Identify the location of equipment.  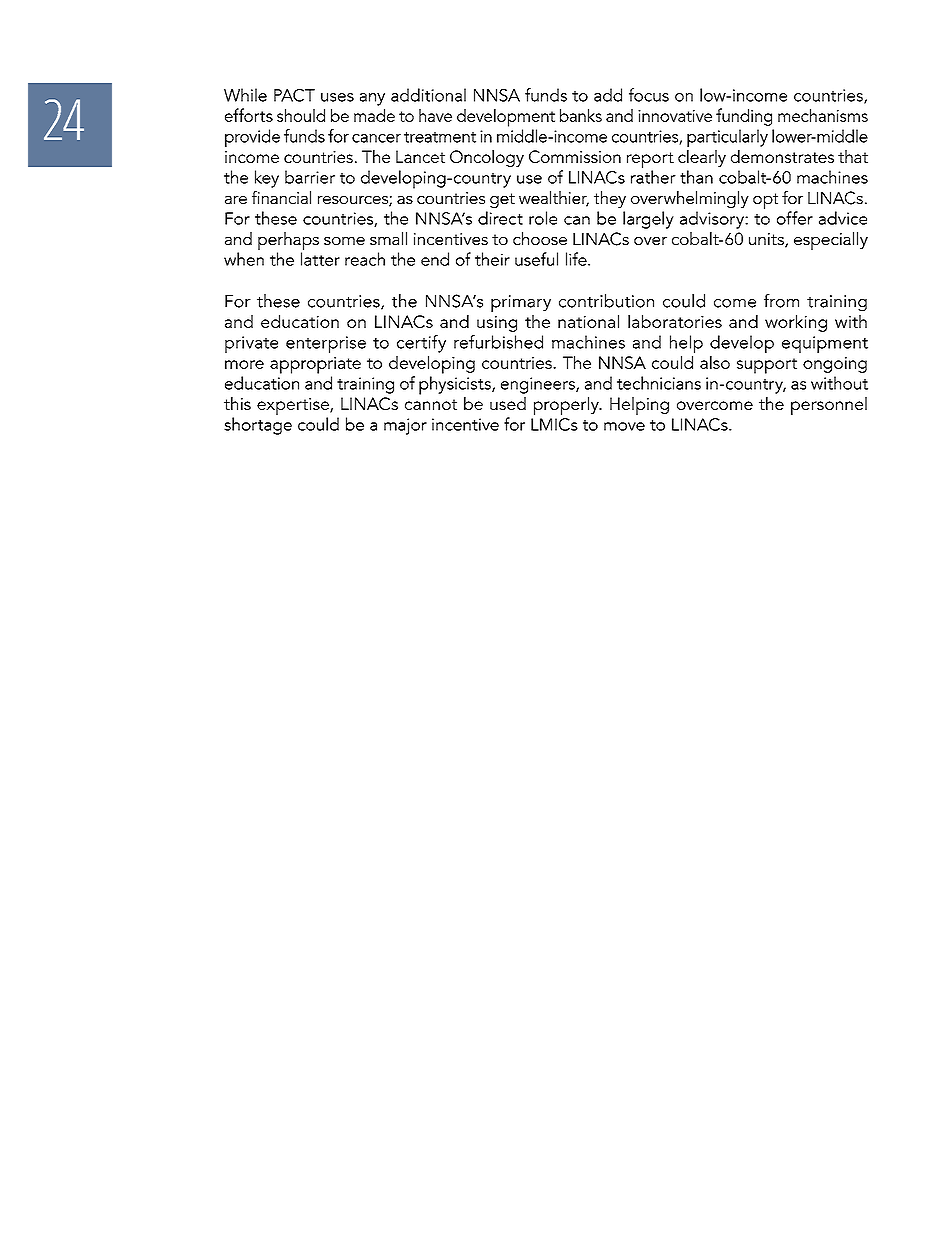
(825, 344).
